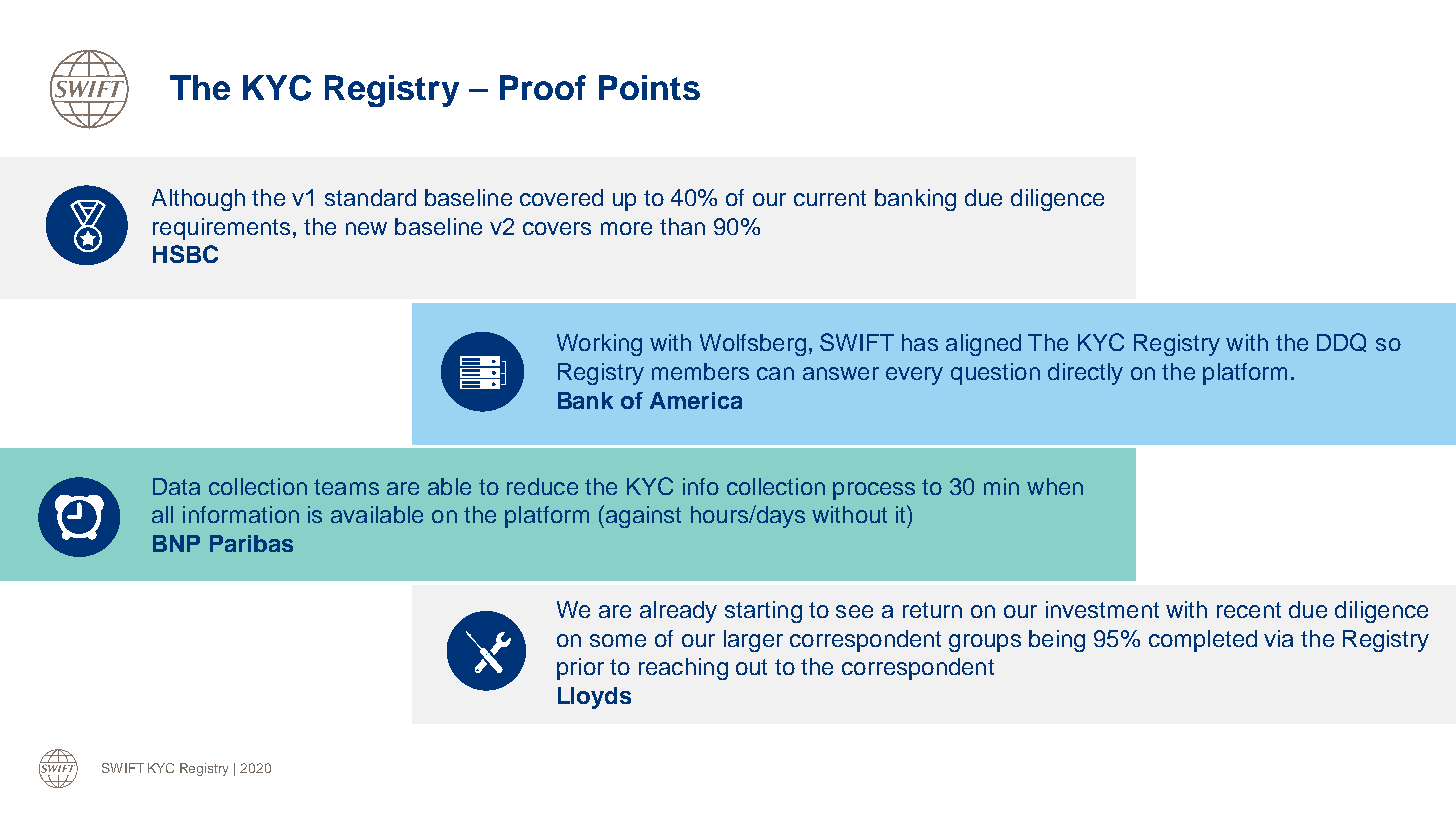  What do you see at coordinates (580, 669) in the image?
I see `prior` at bounding box center [580, 669].
